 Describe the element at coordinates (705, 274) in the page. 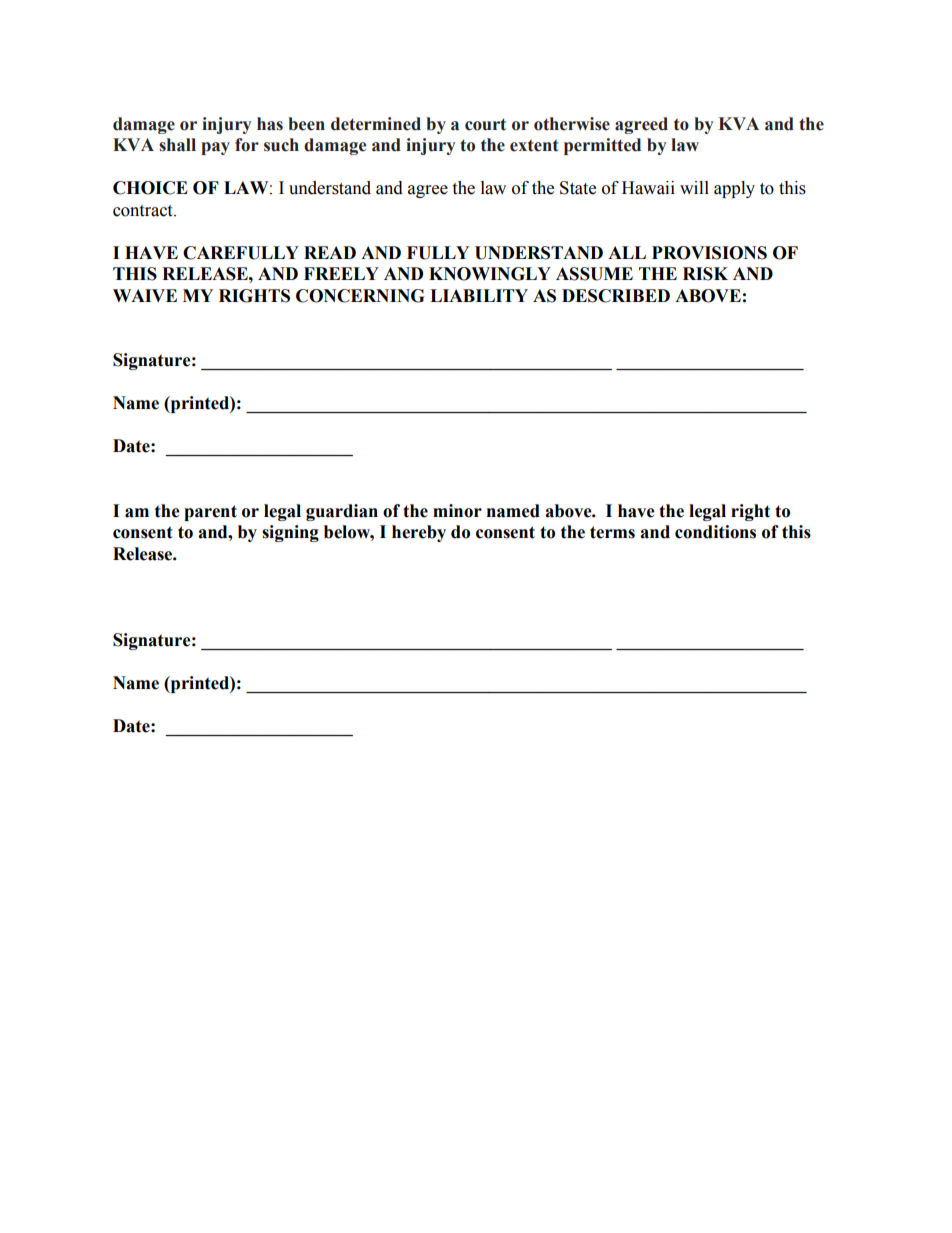

I see `RISK` at that location.
